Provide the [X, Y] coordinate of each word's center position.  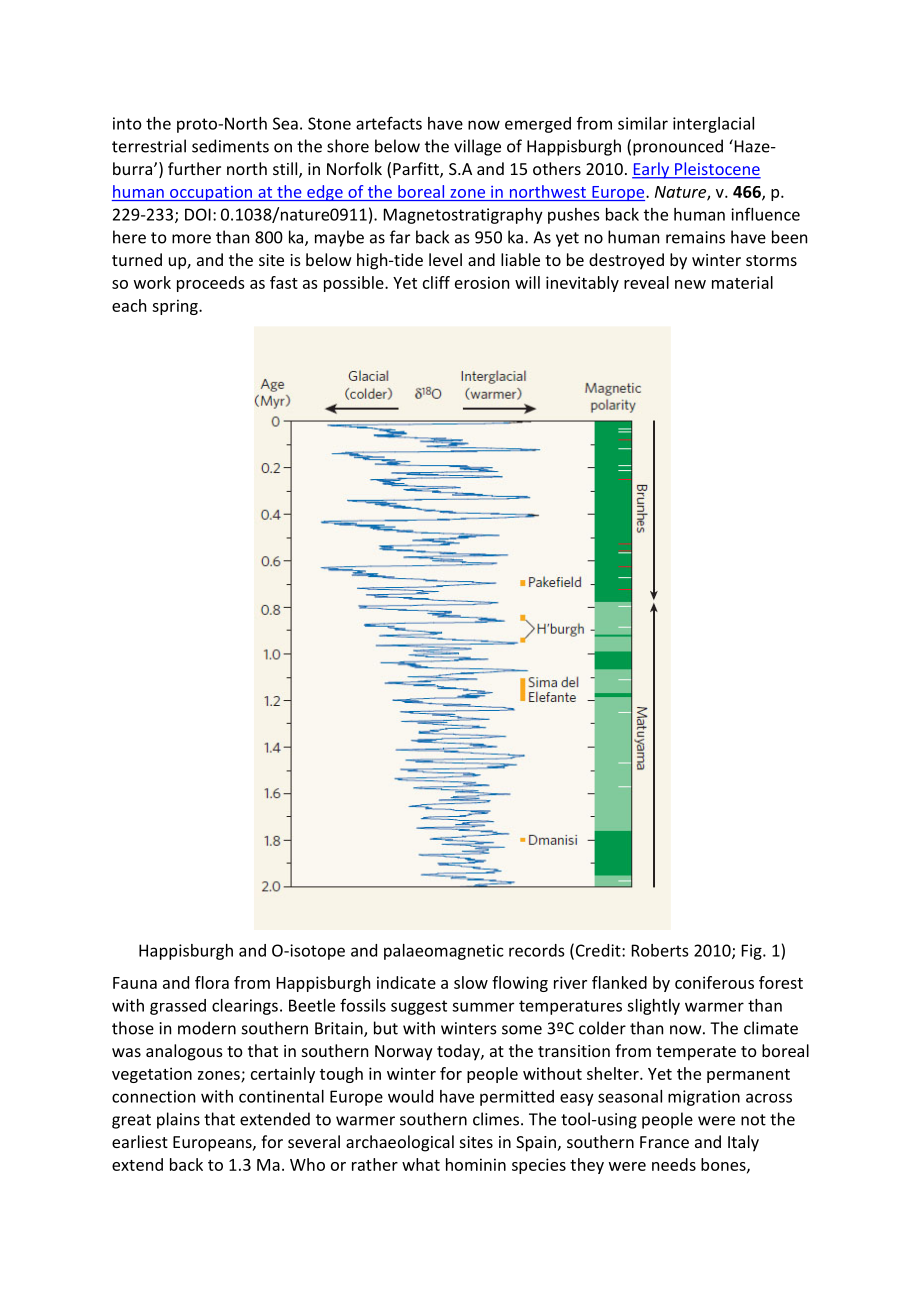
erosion [482, 282]
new [690, 284]
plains [178, 1120]
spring [176, 307]
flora [212, 982]
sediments [230, 146]
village [477, 147]
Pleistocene [717, 170]
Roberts [660, 950]
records [536, 950]
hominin [476, 1164]
